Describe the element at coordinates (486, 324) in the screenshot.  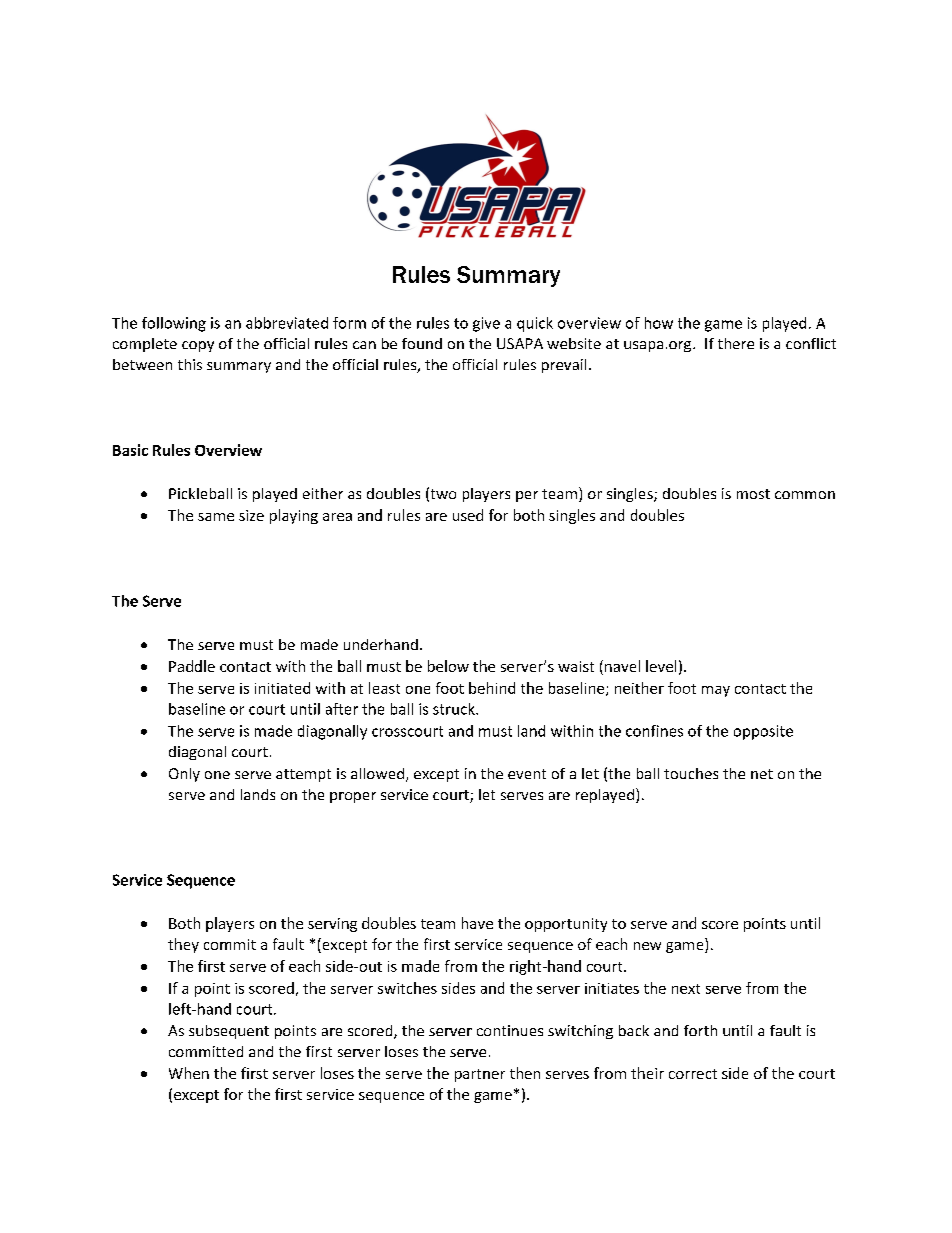
I see `give` at that location.
